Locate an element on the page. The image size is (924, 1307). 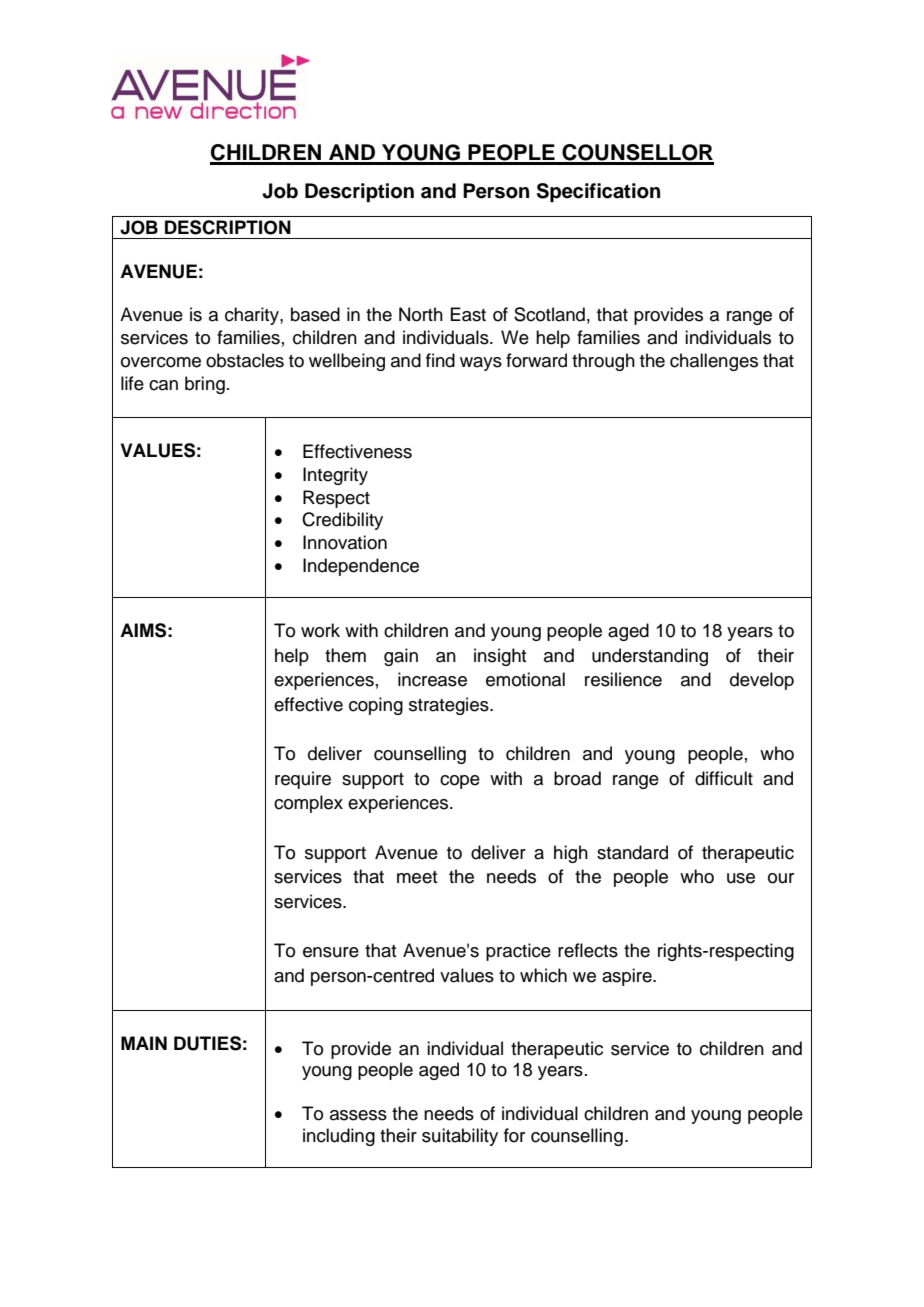
meet is located at coordinates (417, 877).
